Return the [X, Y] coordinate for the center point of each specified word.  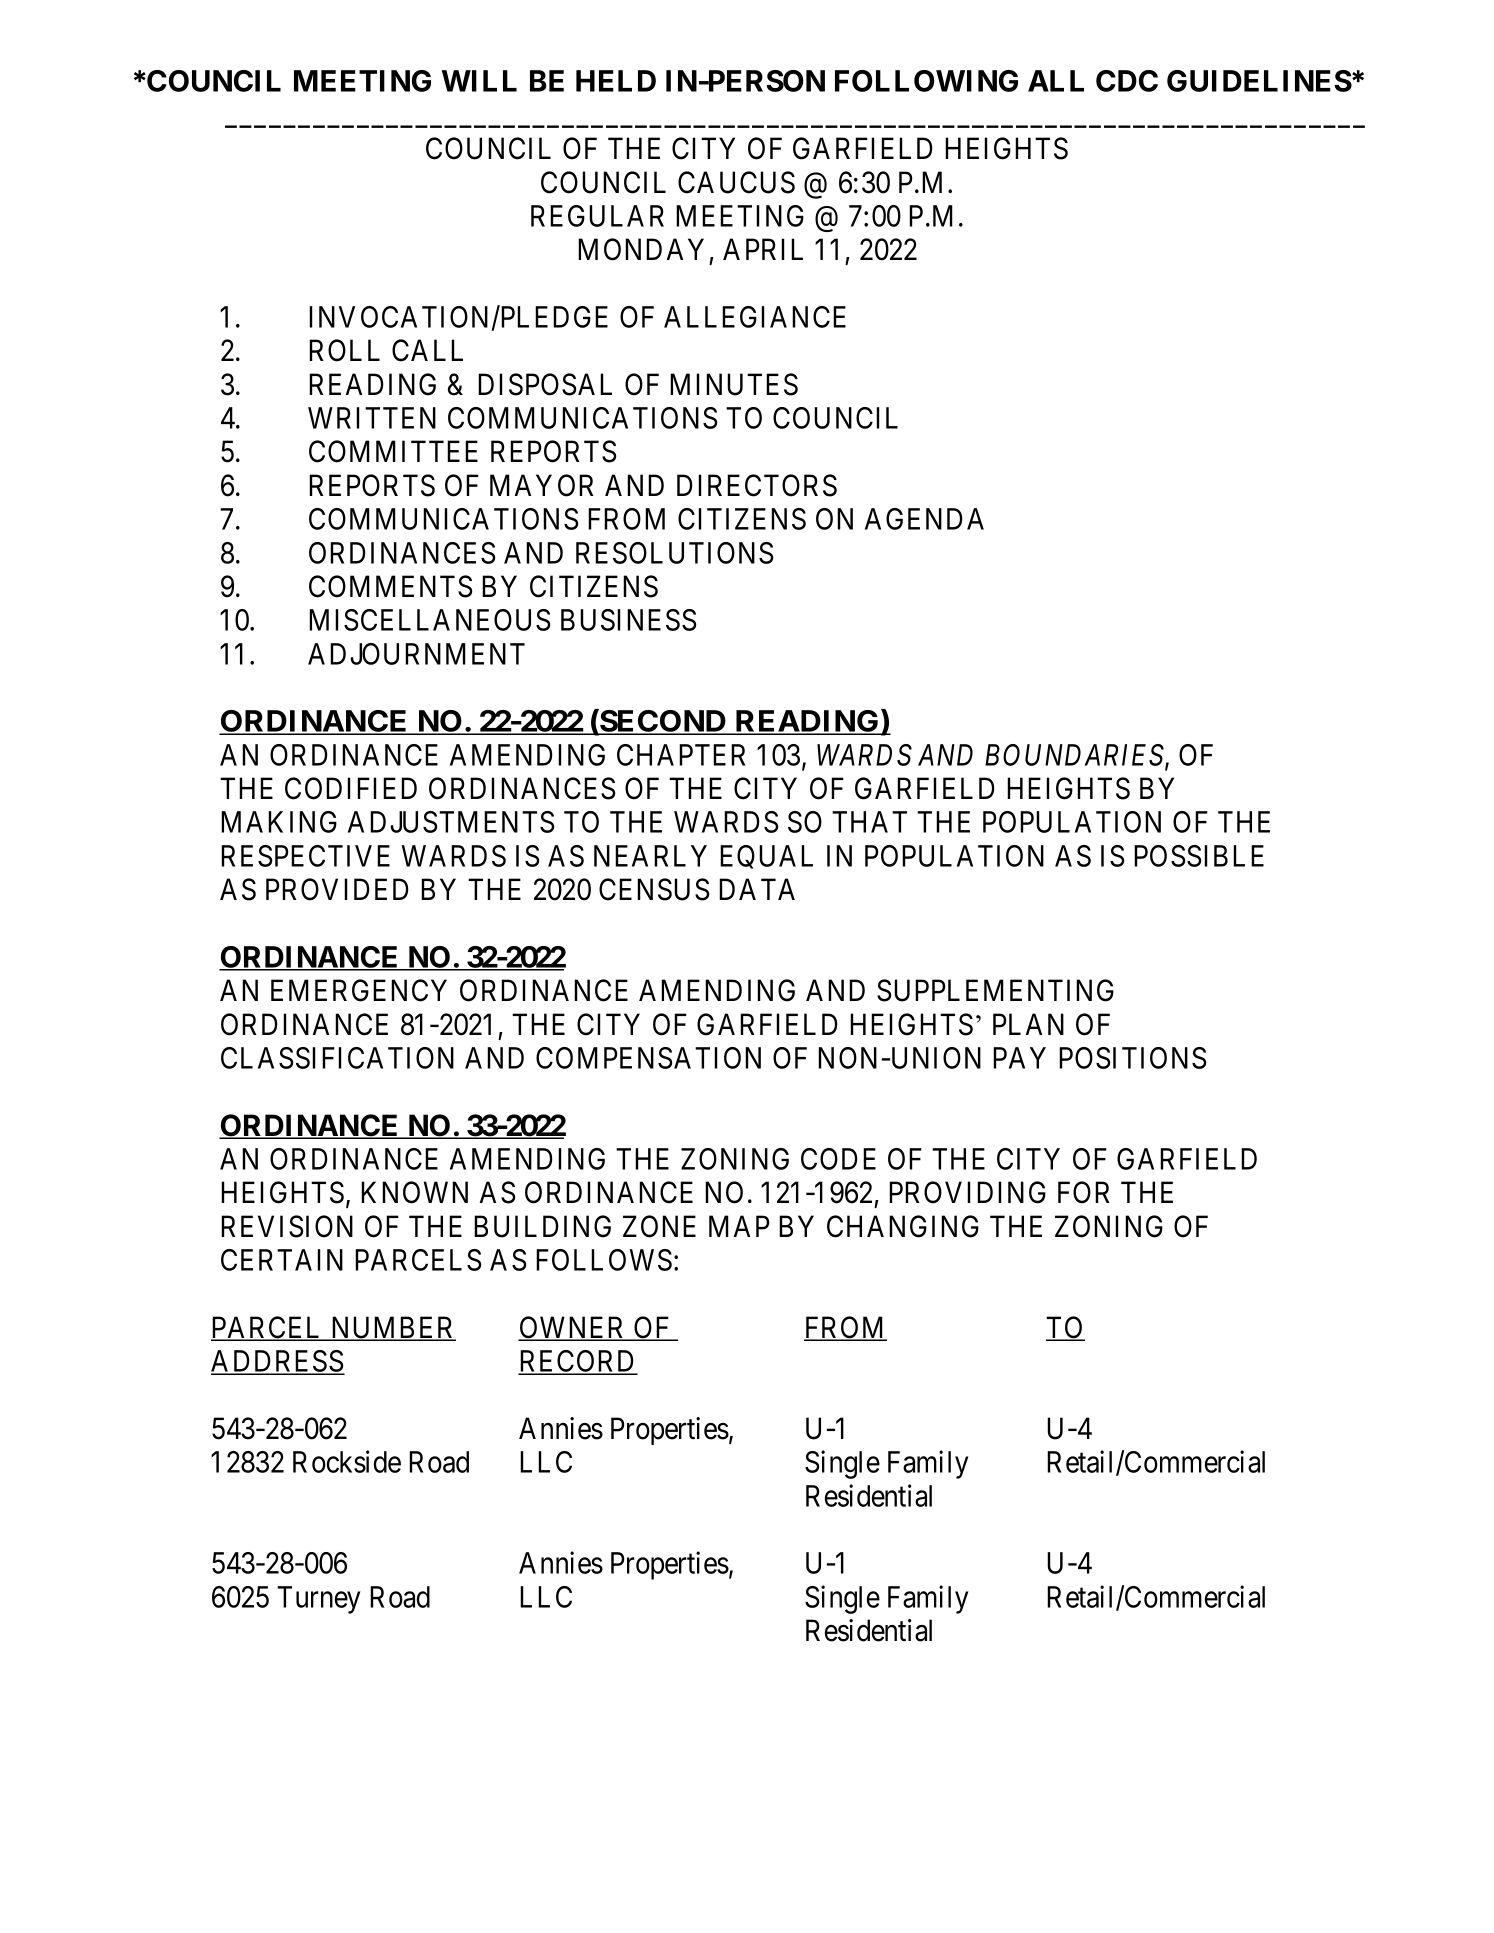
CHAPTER [681, 755]
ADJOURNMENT [416, 654]
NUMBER [392, 1328]
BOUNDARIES [1075, 756]
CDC [1127, 81]
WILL [479, 81]
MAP [739, 1226]
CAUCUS [736, 182]
